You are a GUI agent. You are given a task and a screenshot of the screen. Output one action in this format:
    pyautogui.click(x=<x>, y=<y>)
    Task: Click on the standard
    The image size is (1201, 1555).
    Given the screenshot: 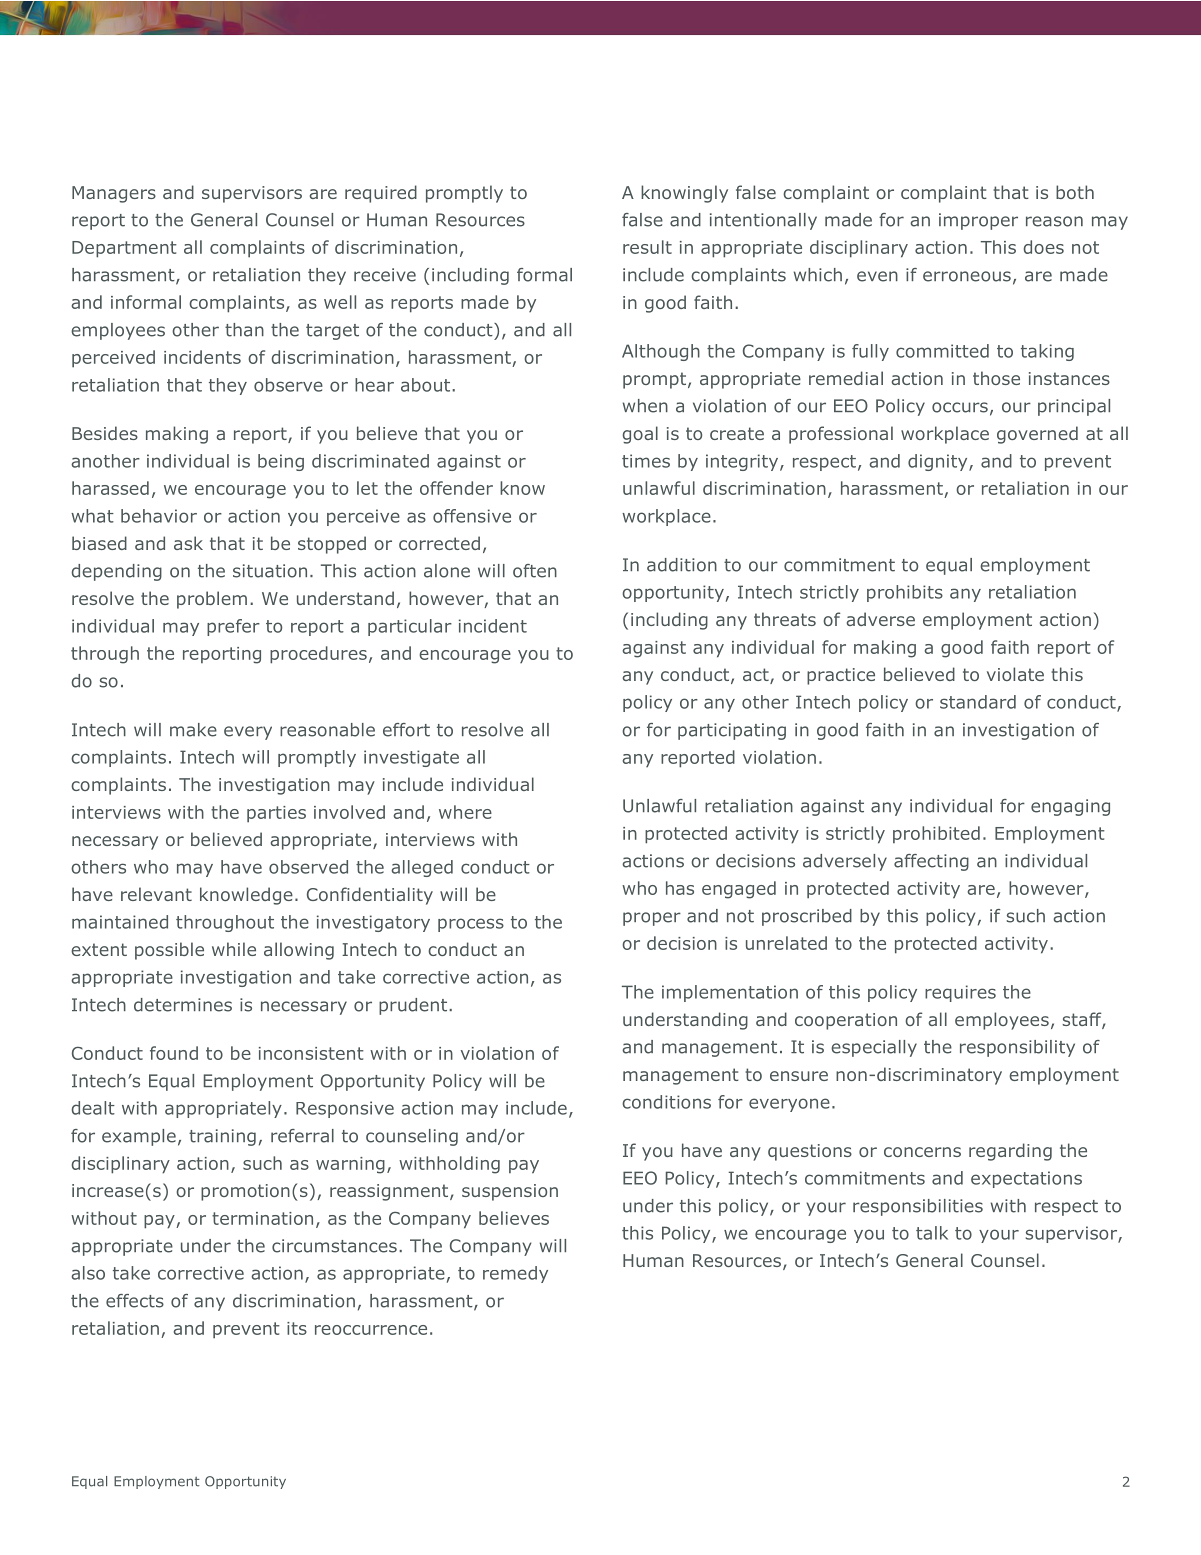 What is the action you would take?
    pyautogui.click(x=978, y=702)
